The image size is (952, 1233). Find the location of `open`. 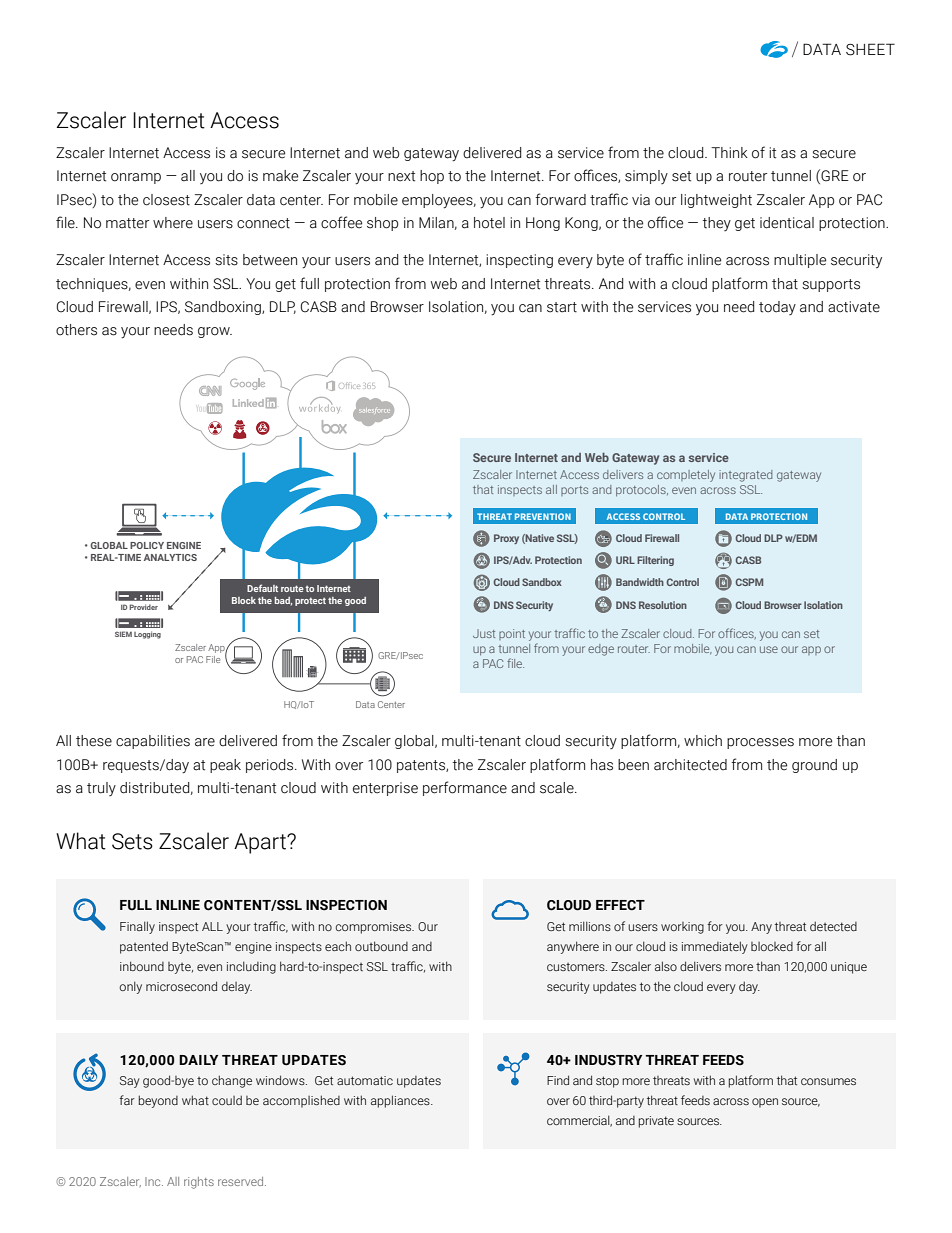

open is located at coordinates (765, 1103).
